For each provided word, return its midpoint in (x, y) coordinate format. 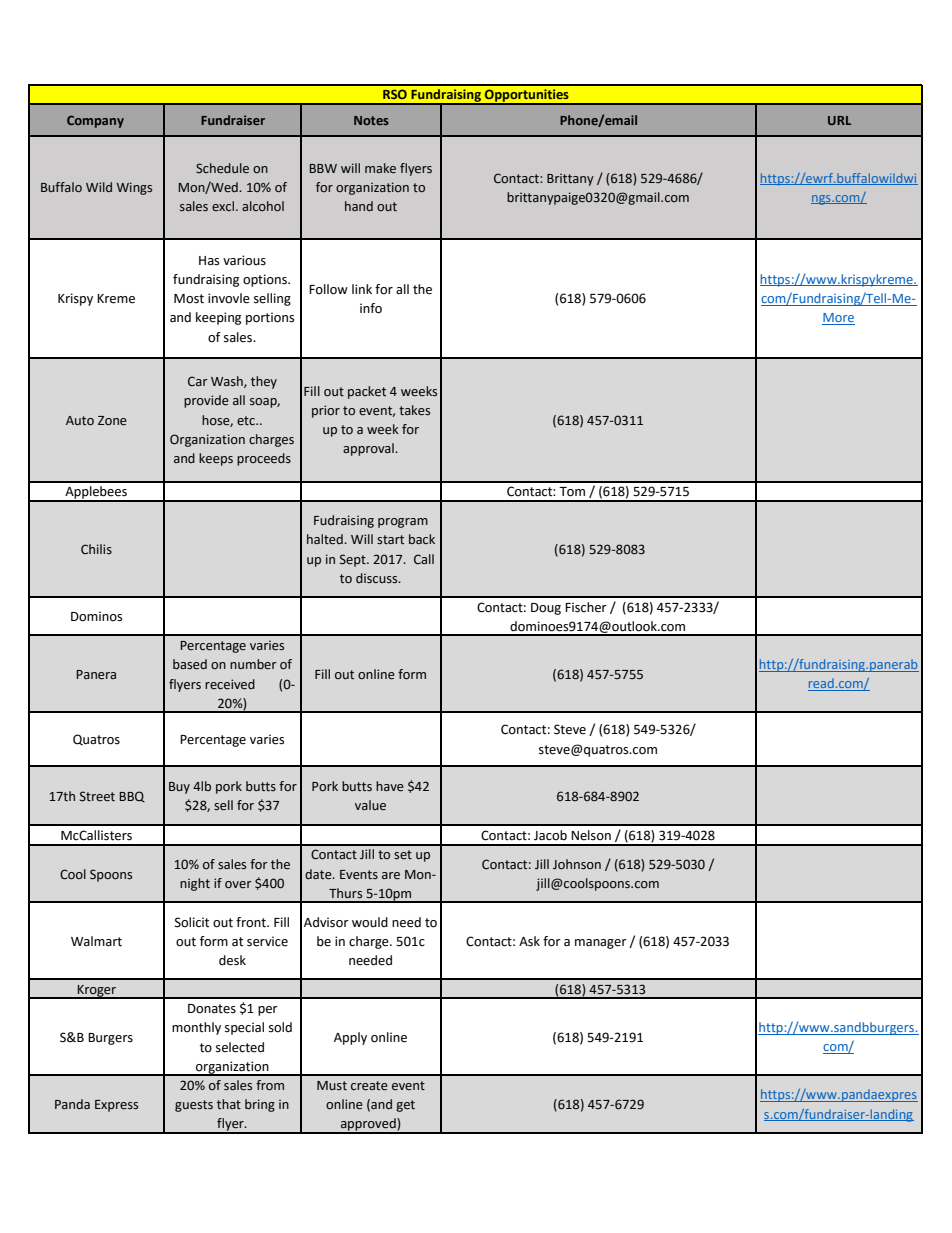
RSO (395, 94)
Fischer (586, 607)
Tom (572, 492)
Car (198, 381)
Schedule (222, 168)
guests (194, 1106)
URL (839, 120)
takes (414, 410)
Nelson (591, 835)
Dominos (96, 616)
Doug (546, 609)
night (195, 884)
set (403, 855)
